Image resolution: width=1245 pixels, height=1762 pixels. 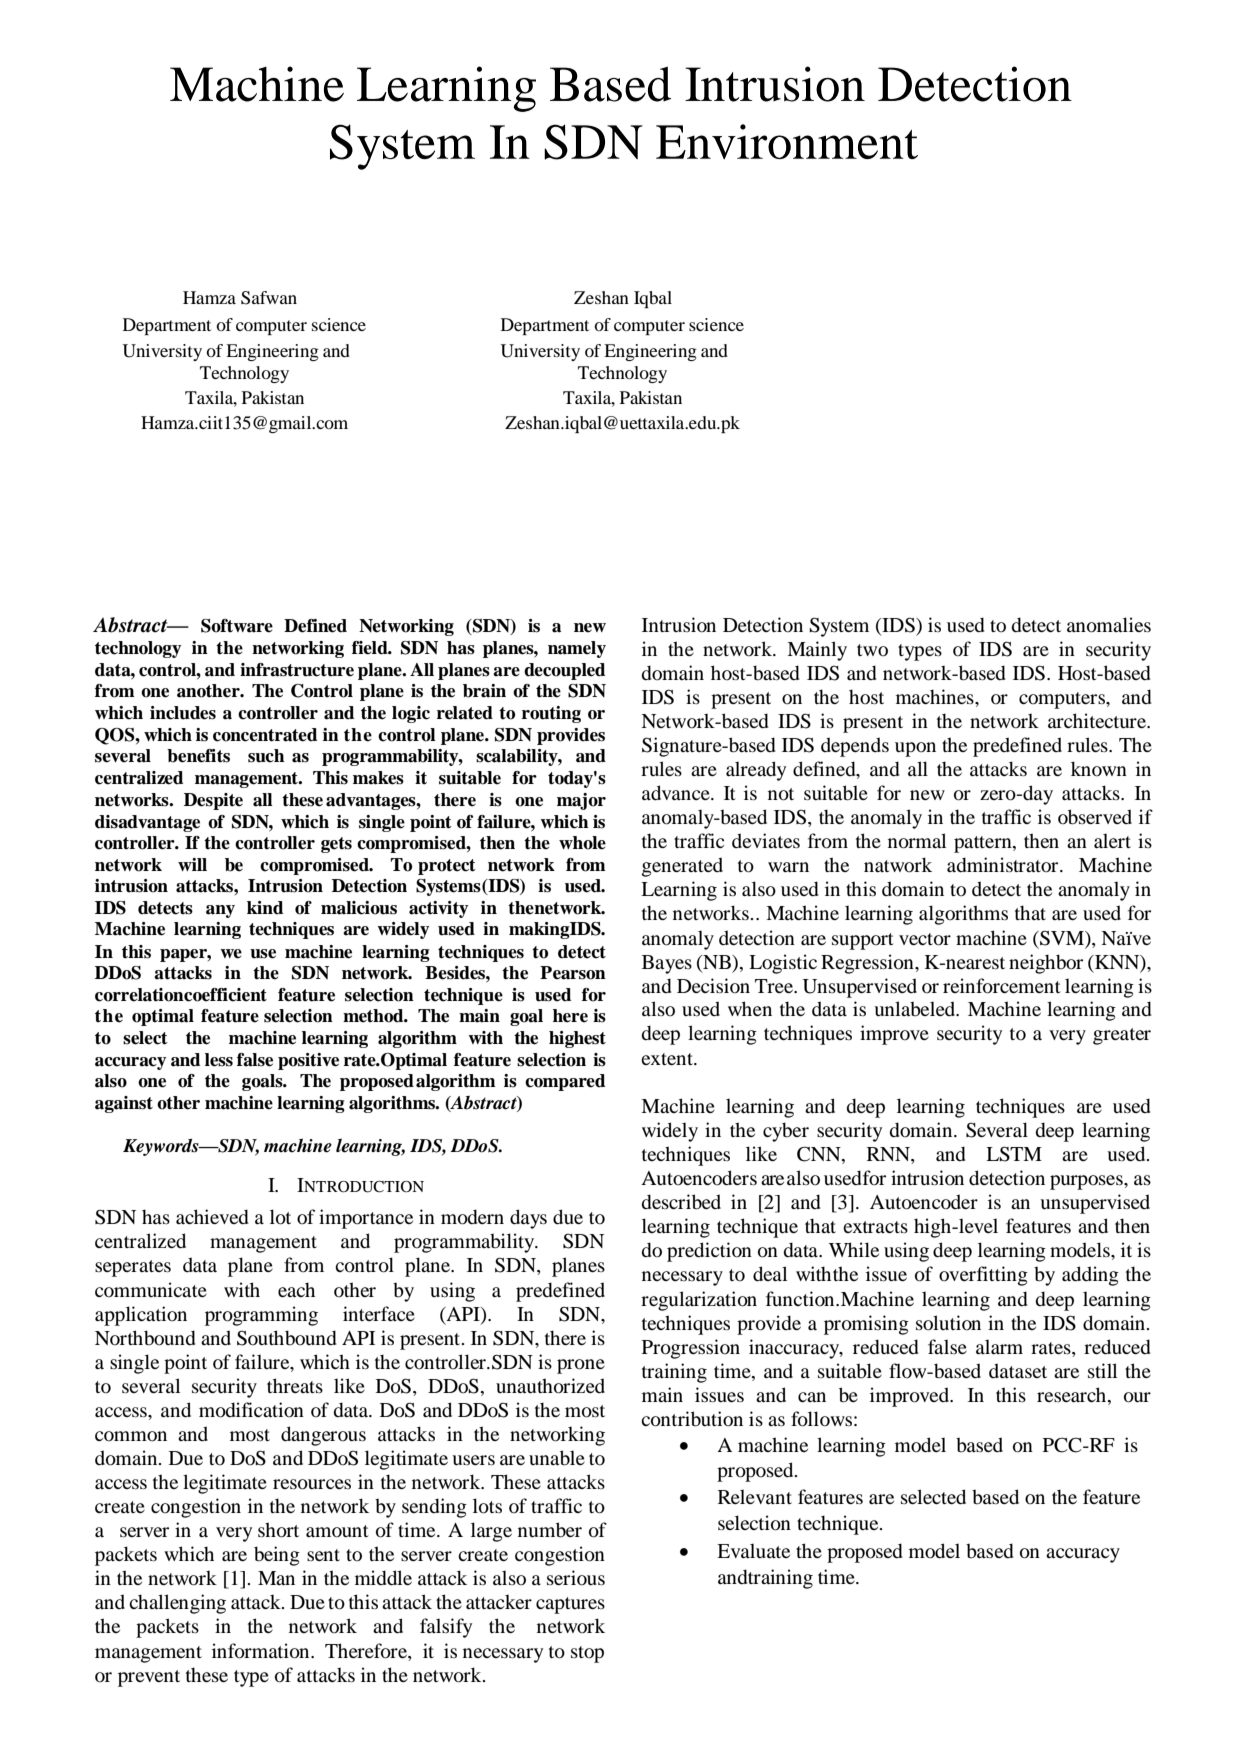 What do you see at coordinates (1109, 625) in the screenshot?
I see `anomalies` at bounding box center [1109, 625].
